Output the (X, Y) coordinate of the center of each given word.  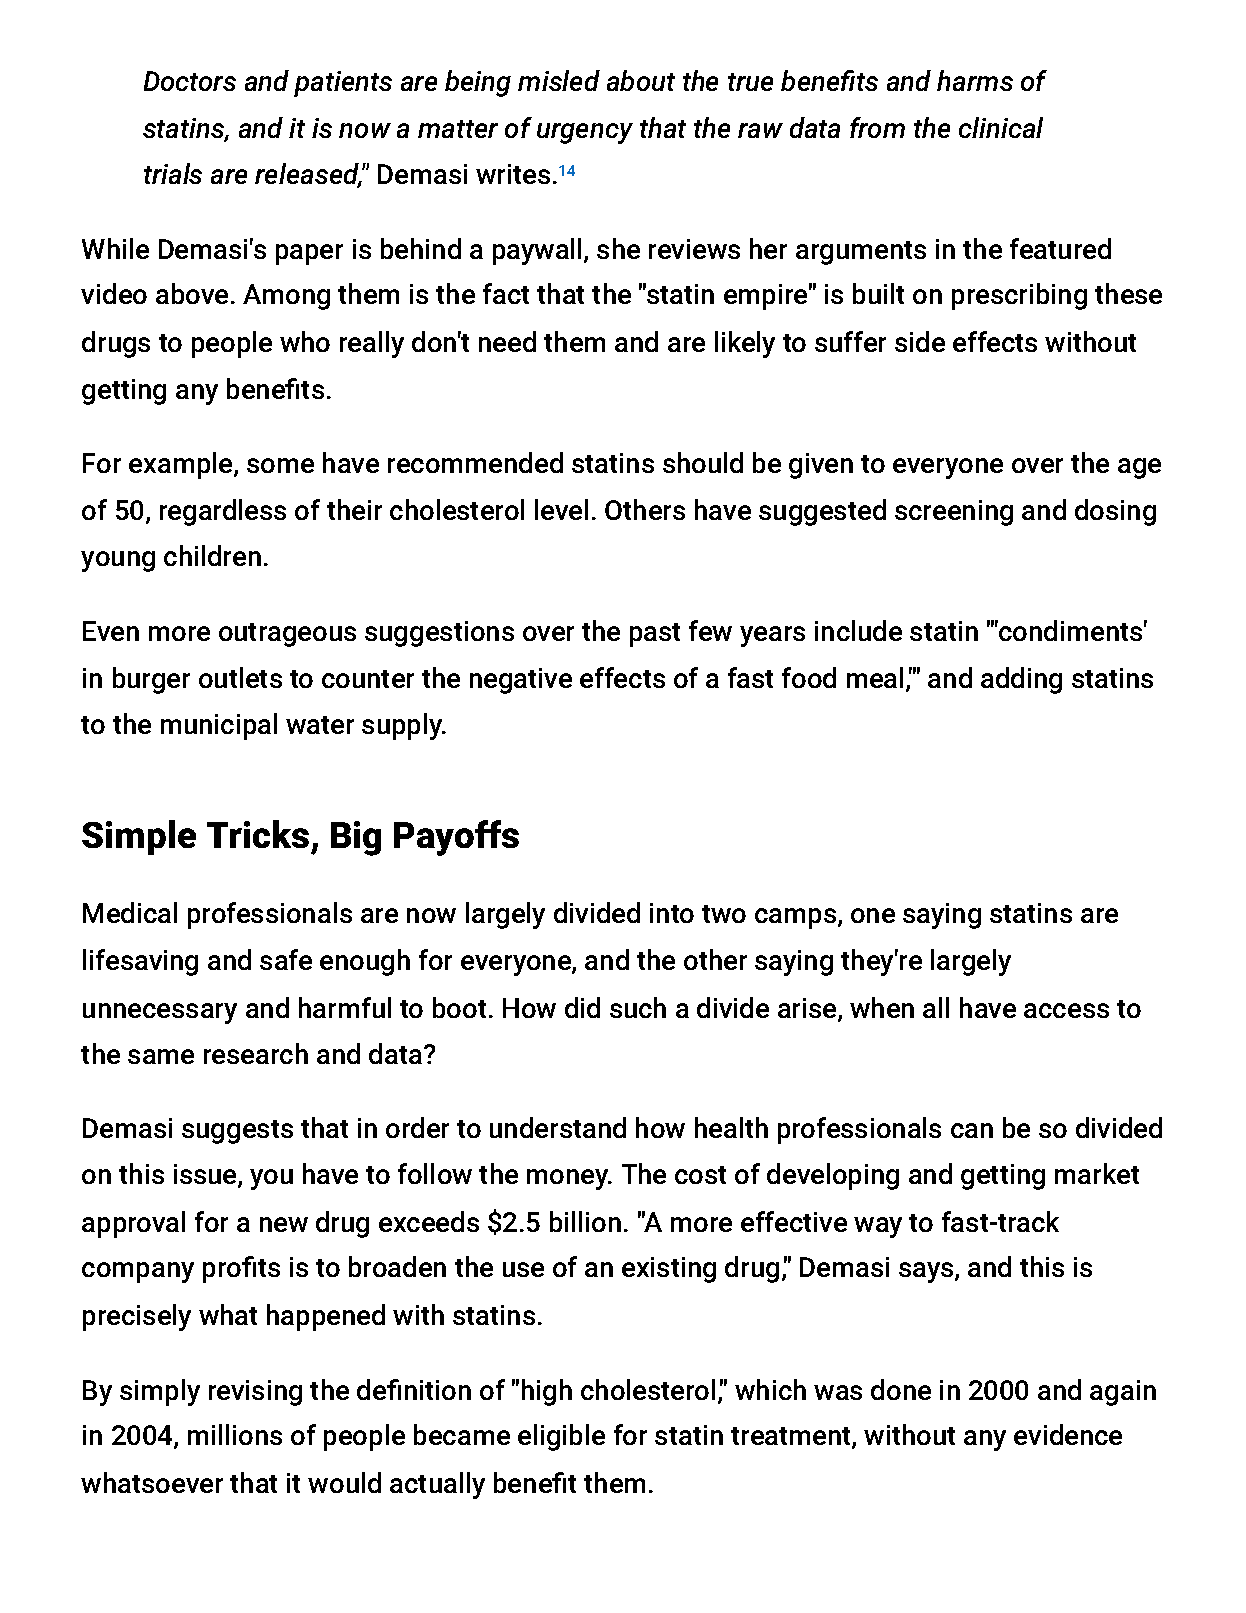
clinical (1001, 127)
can (972, 1130)
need (507, 341)
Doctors (190, 81)
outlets (240, 677)
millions (235, 1434)
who (305, 341)
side (920, 341)
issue (206, 1176)
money (569, 1179)
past (655, 635)
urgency (585, 133)
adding (1021, 680)
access (1066, 1010)
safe (286, 959)
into (672, 913)
